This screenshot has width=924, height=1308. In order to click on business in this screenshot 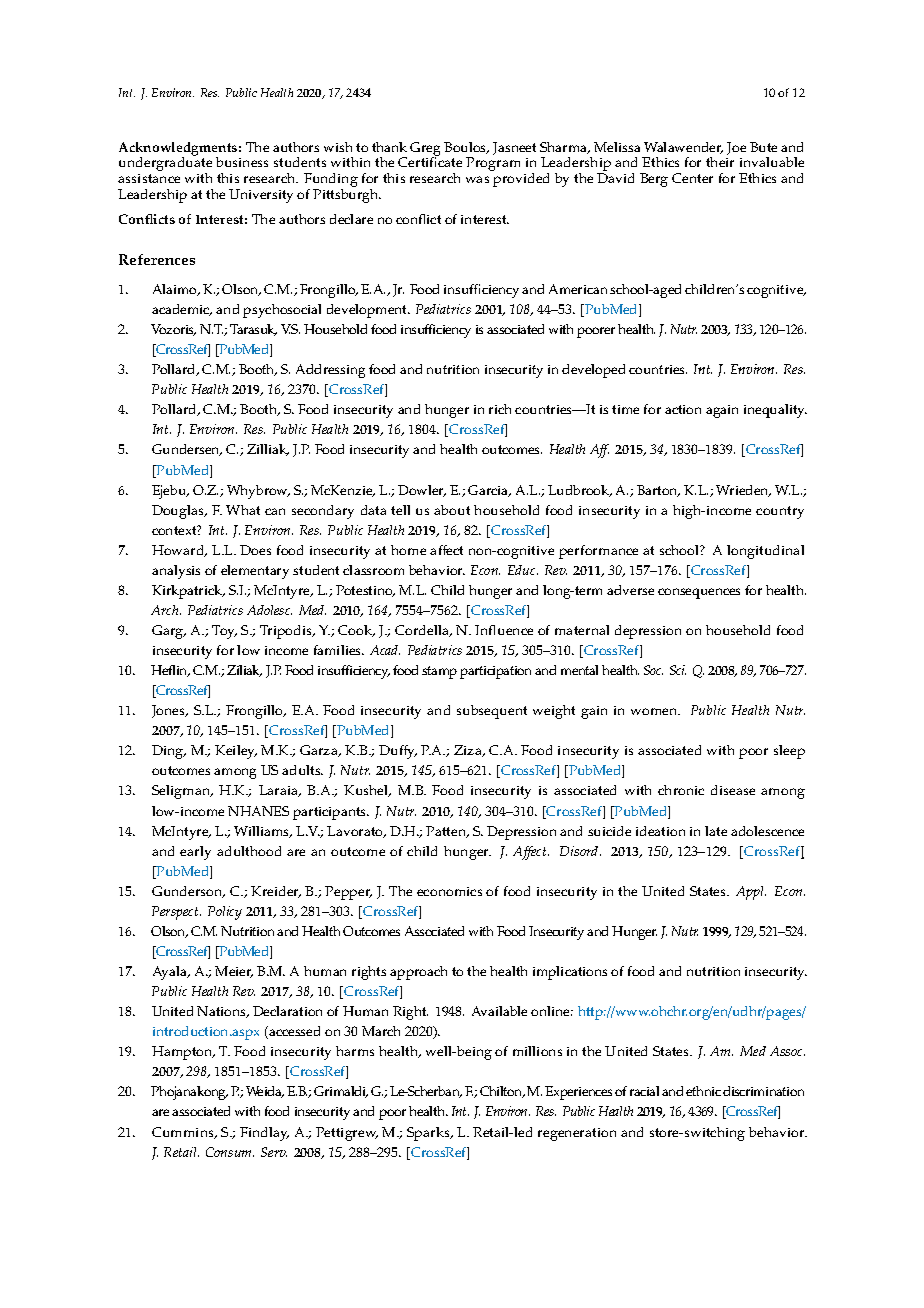, I will do `click(242, 162)`.
